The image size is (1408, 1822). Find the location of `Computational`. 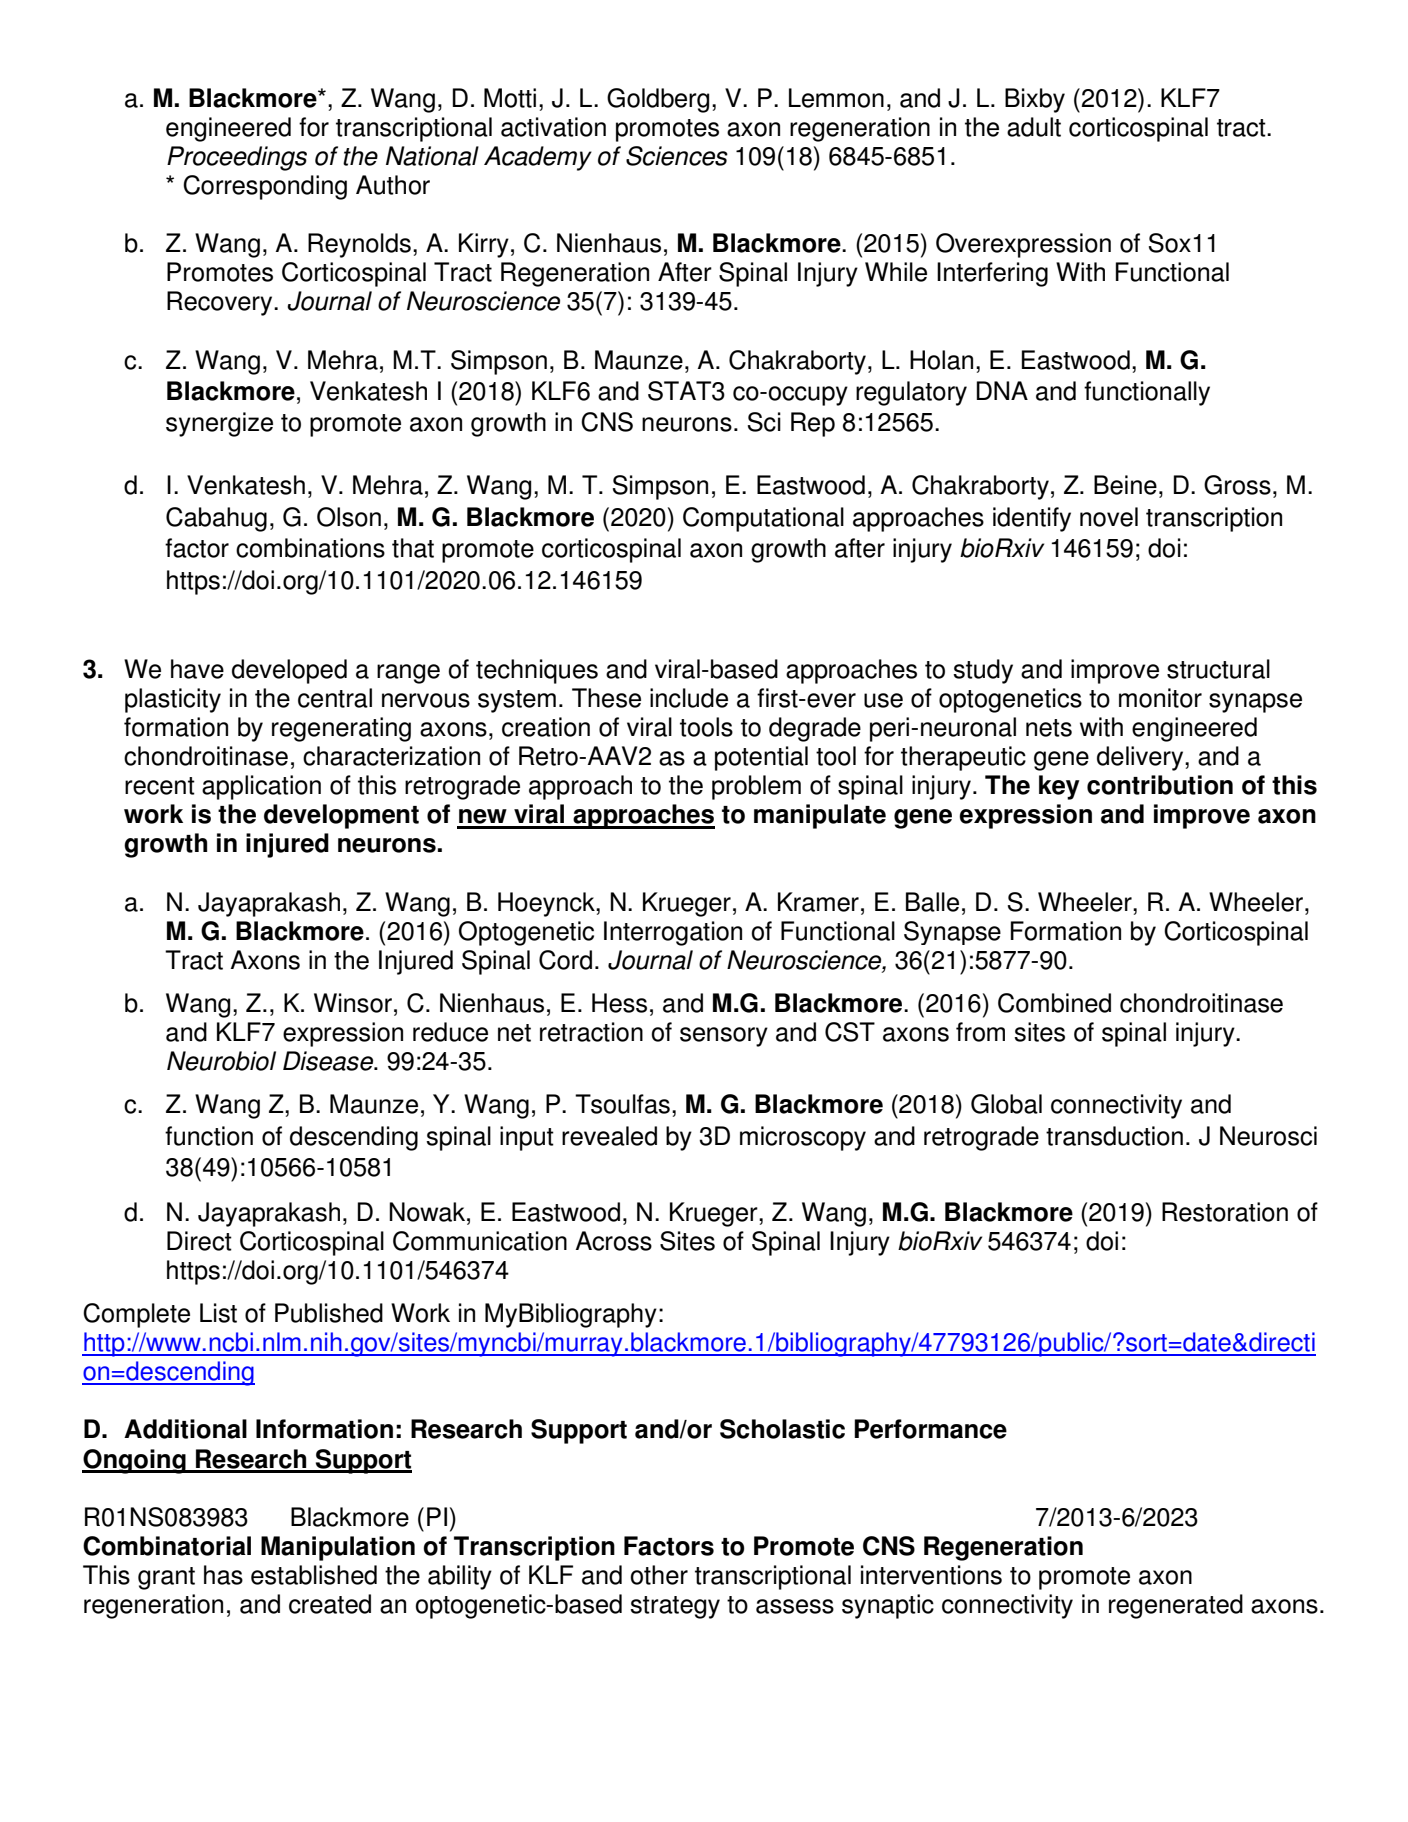

Computational is located at coordinates (763, 519).
